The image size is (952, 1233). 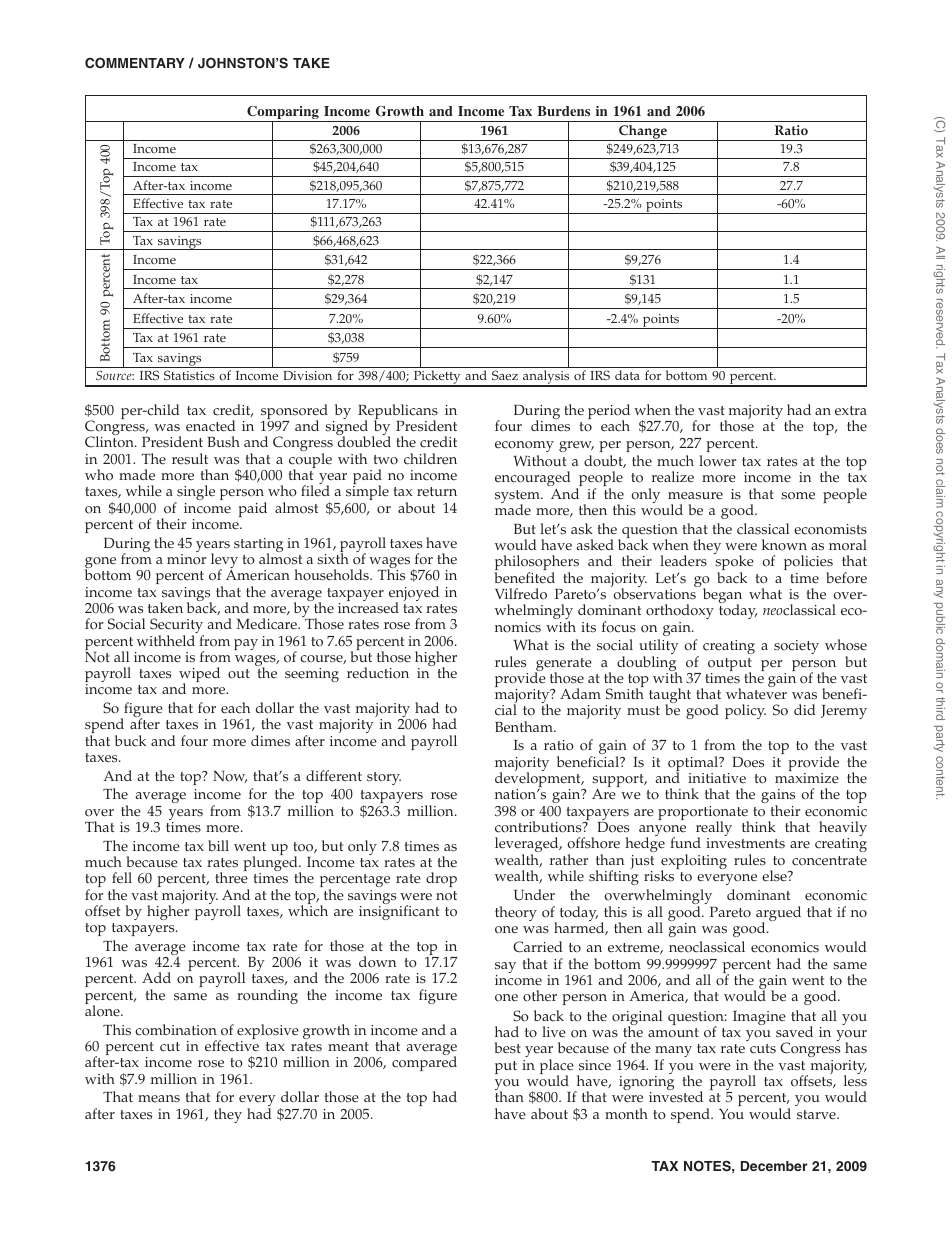 What do you see at coordinates (643, 133) in the screenshot?
I see `Change` at bounding box center [643, 133].
